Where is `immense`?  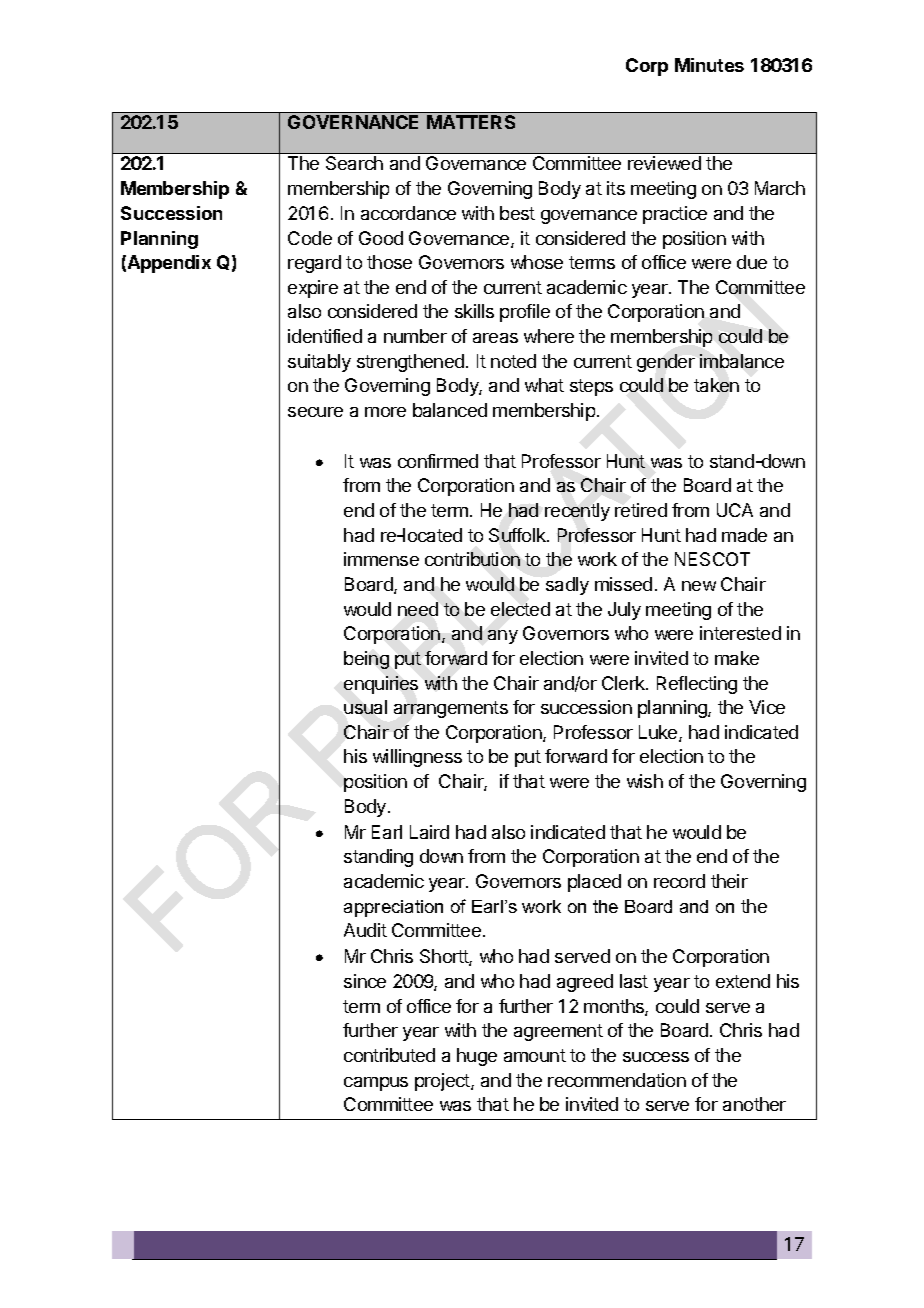
immense is located at coordinates (381, 559).
